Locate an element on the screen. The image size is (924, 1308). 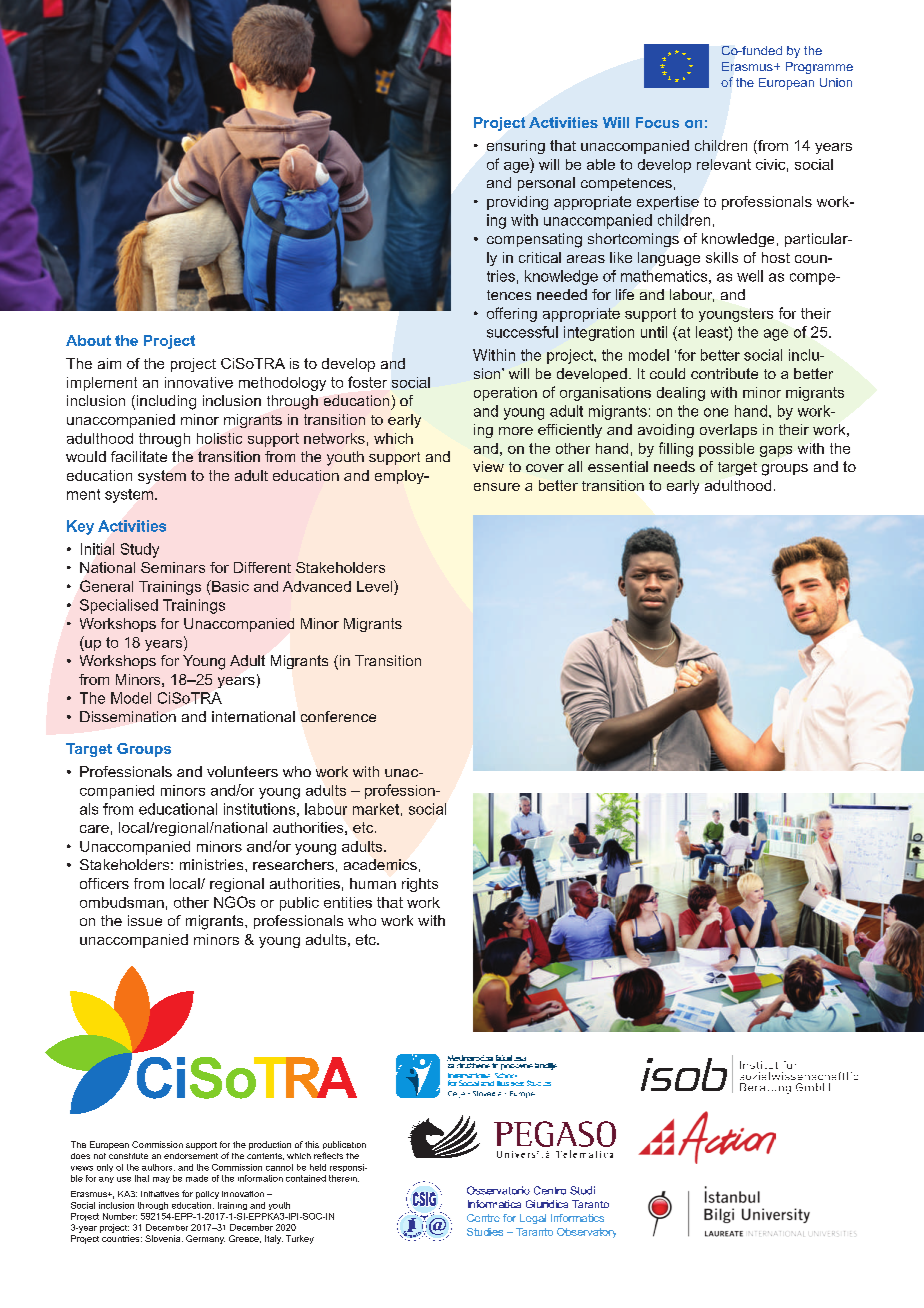
needs is located at coordinates (674, 466).
